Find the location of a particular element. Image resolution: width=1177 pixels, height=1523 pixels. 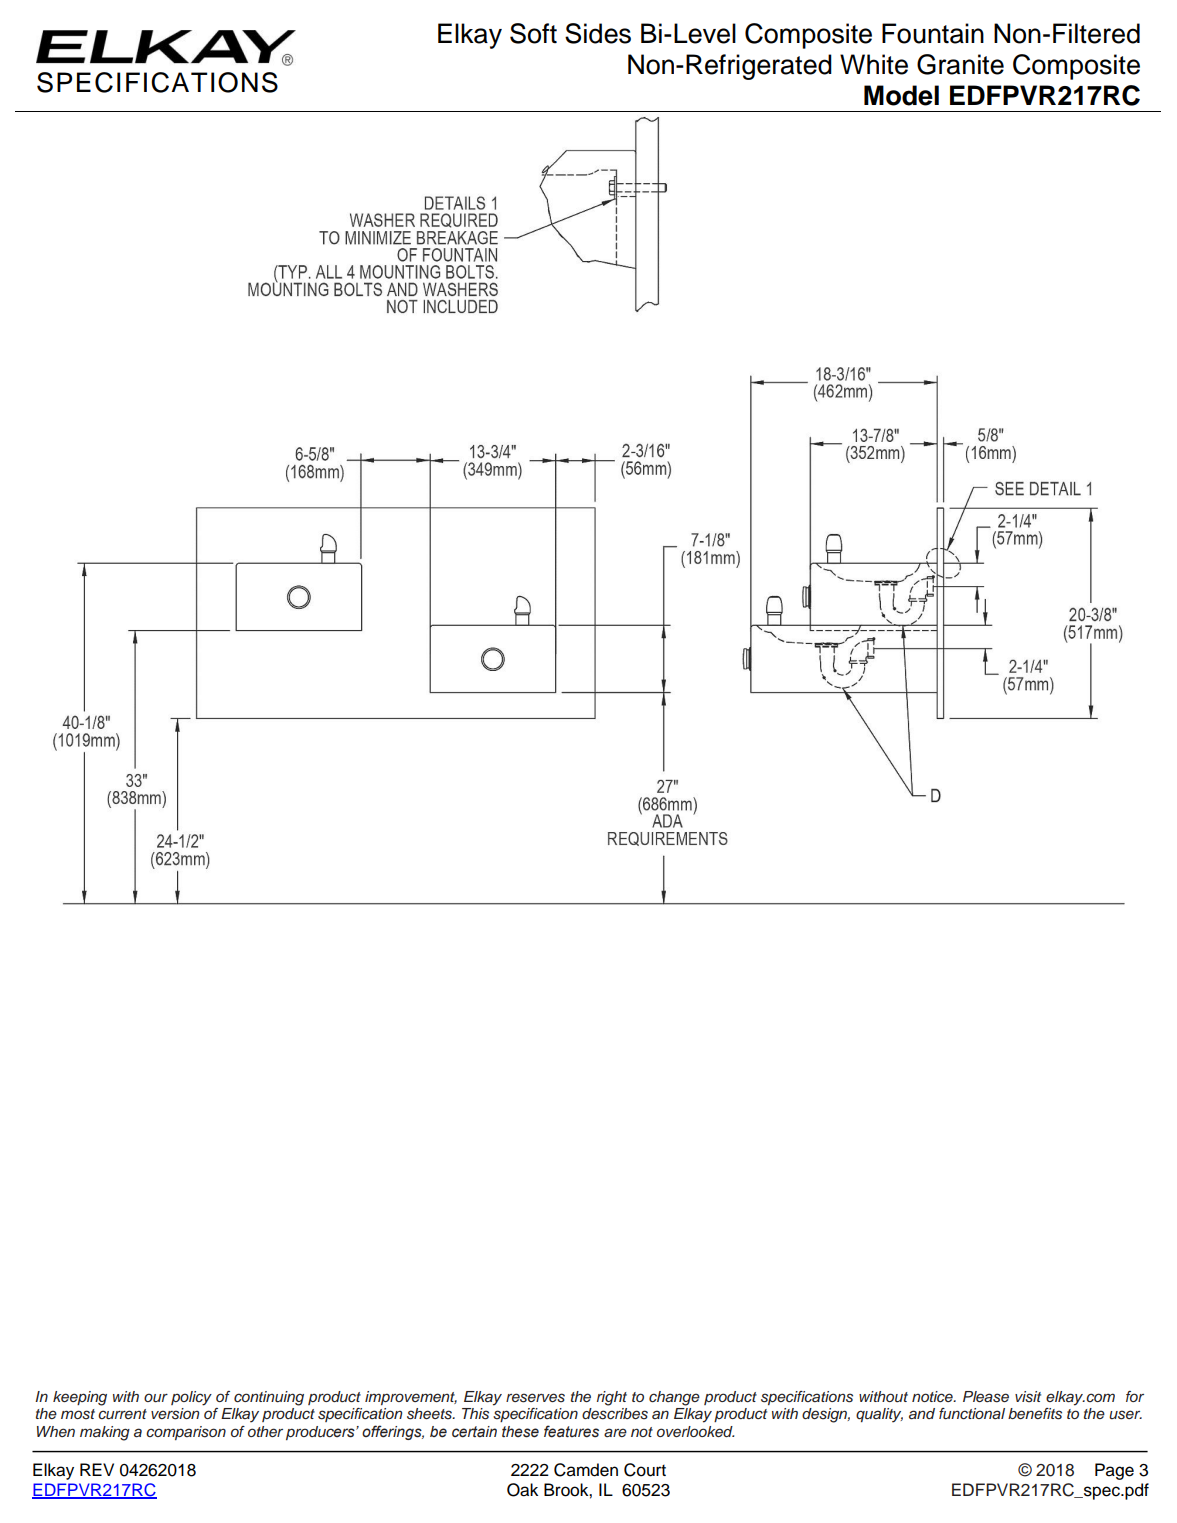

comparison is located at coordinates (186, 1433).
